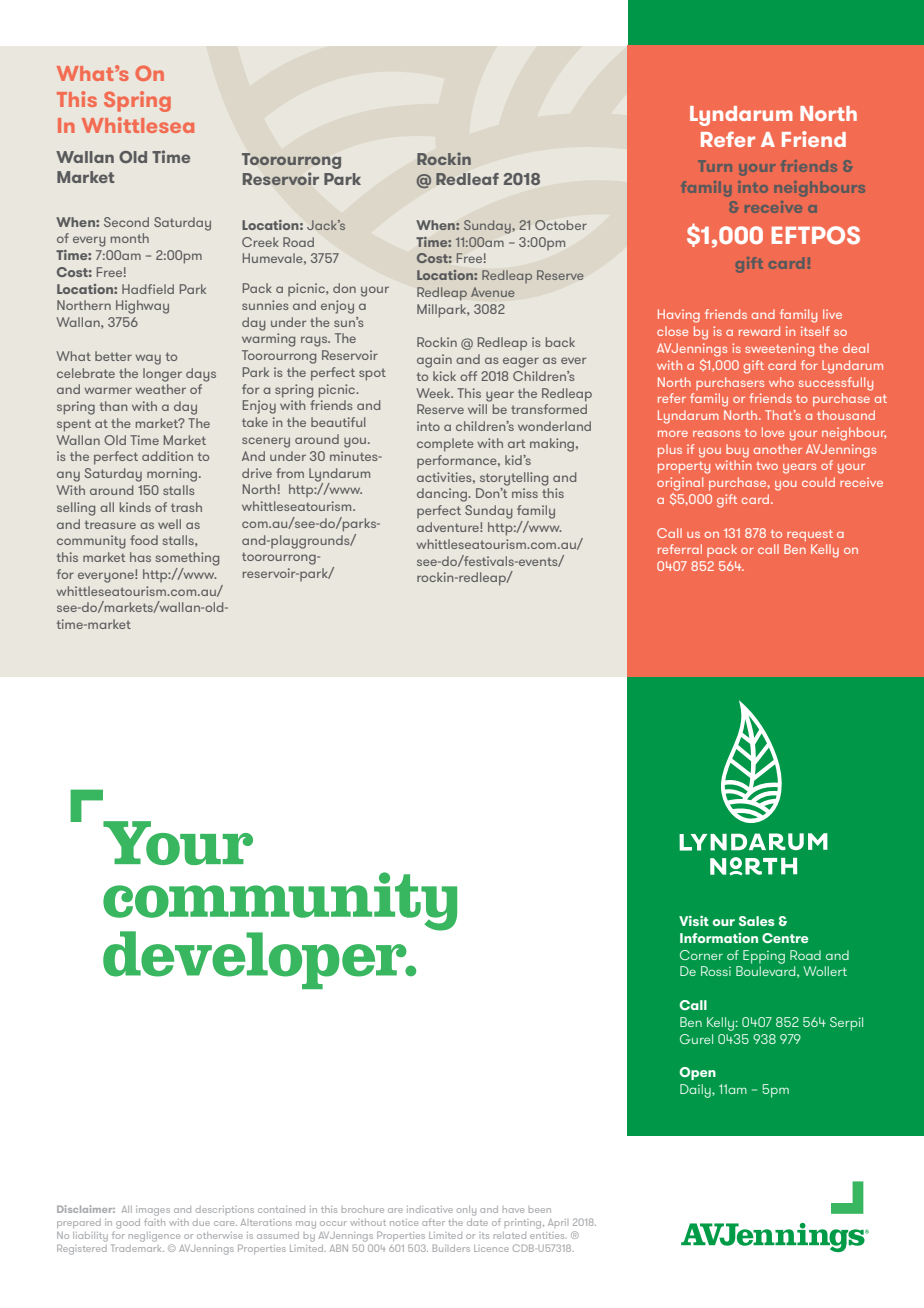 This screenshot has width=924, height=1308. What do you see at coordinates (449, 527) in the screenshot?
I see `adventure` at bounding box center [449, 527].
